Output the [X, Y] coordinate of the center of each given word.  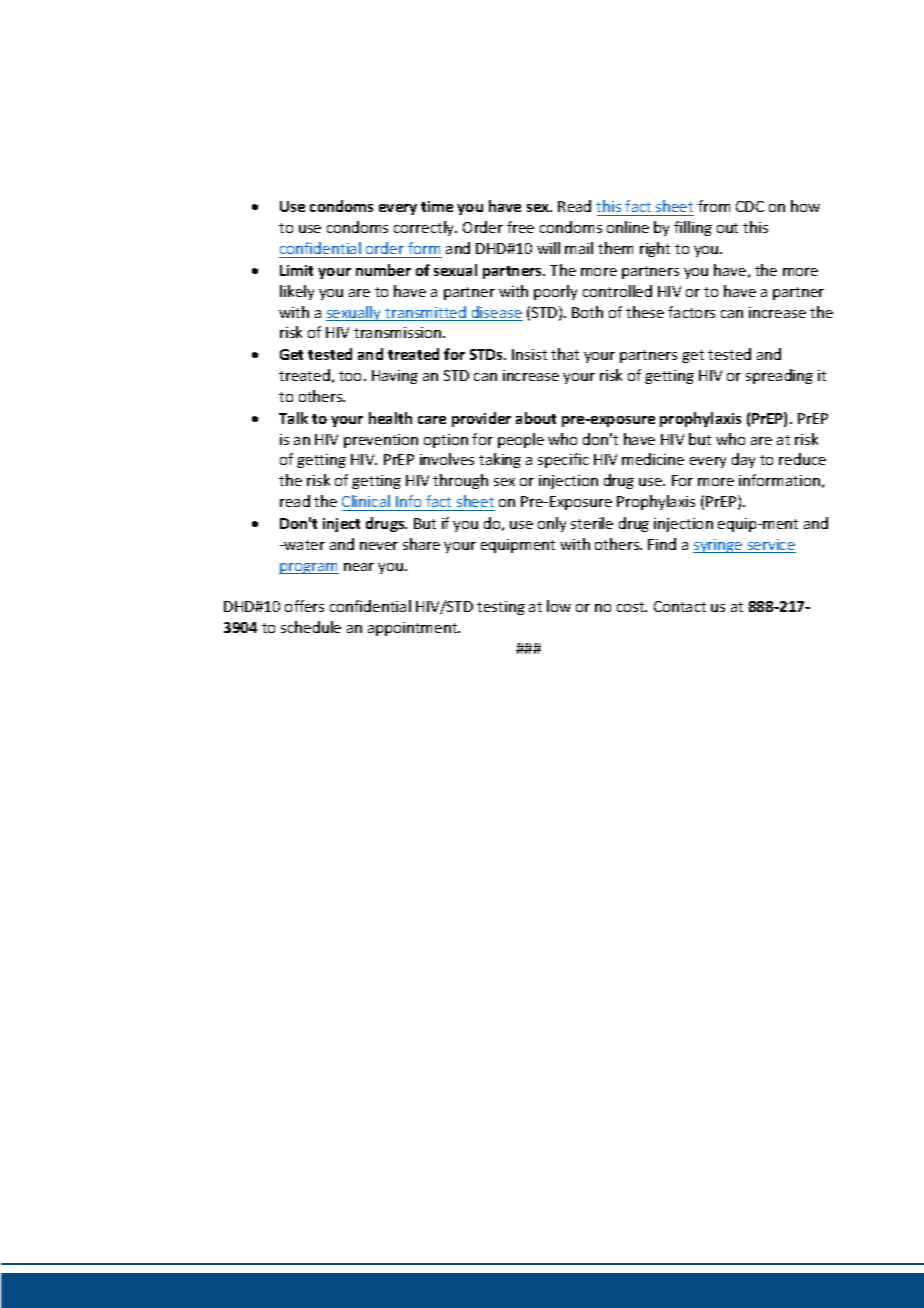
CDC [750, 206]
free [520, 227]
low [559, 606]
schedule [311, 627]
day [743, 460]
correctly [425, 228]
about [536, 418]
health [390, 418]
